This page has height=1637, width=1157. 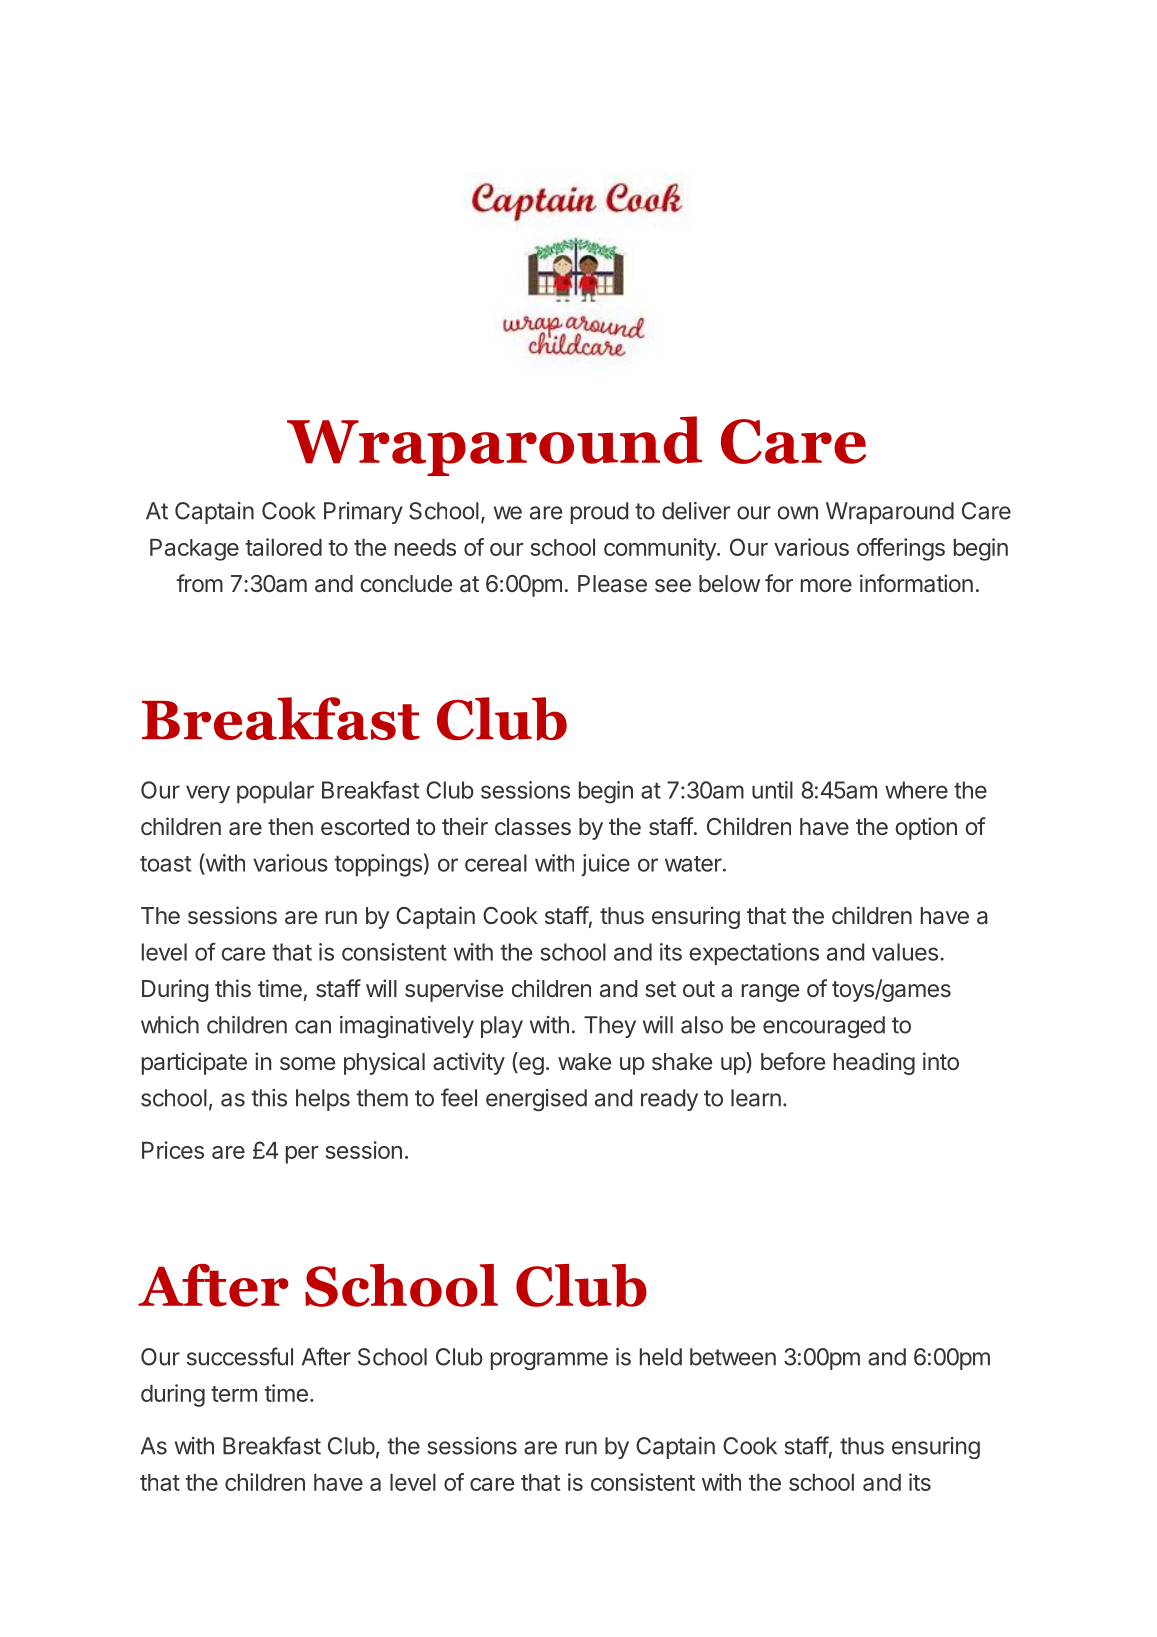 I want to click on helps, so click(x=323, y=1100).
